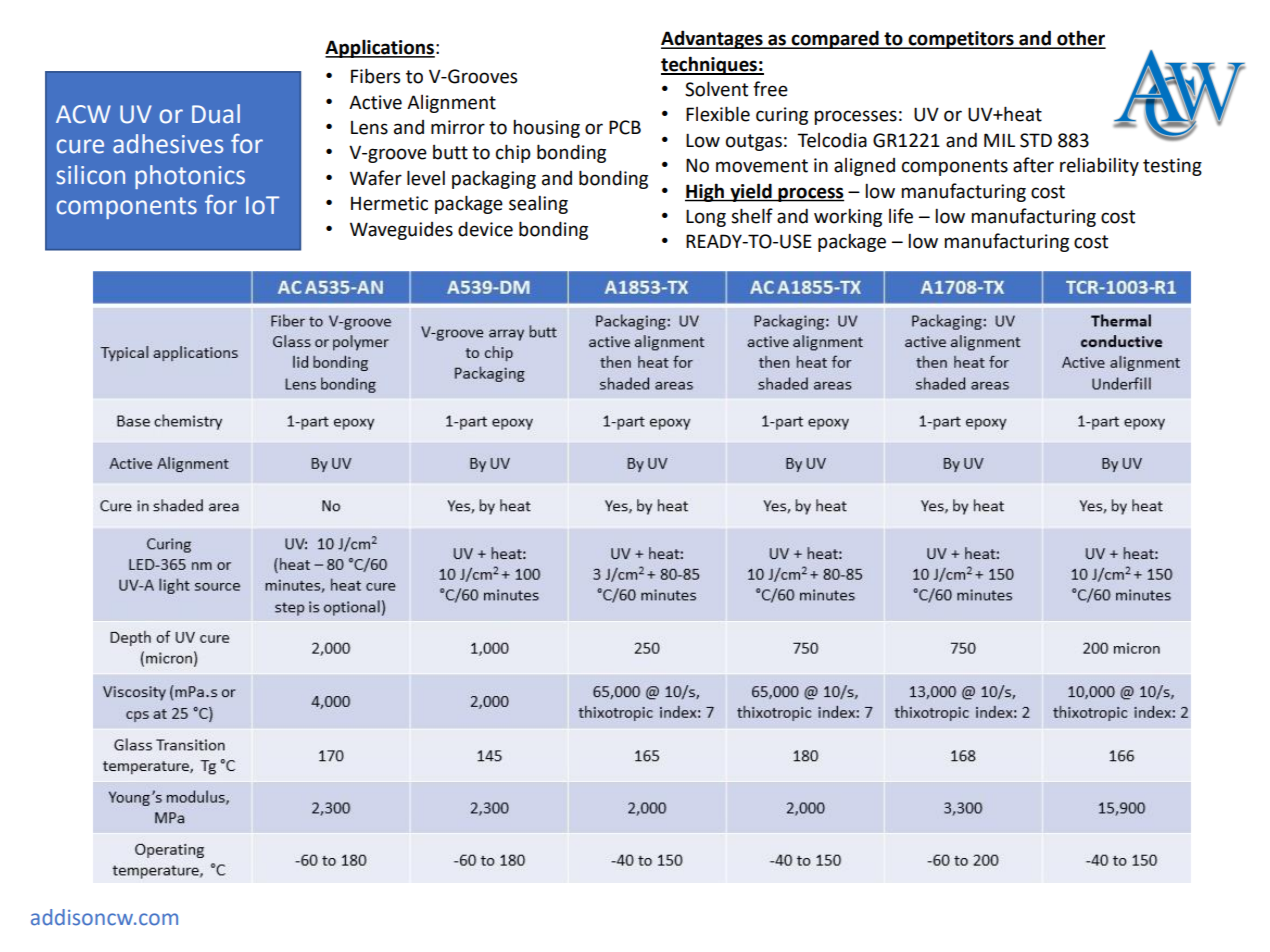 The image size is (1270, 952). I want to click on Long, so click(706, 218).
